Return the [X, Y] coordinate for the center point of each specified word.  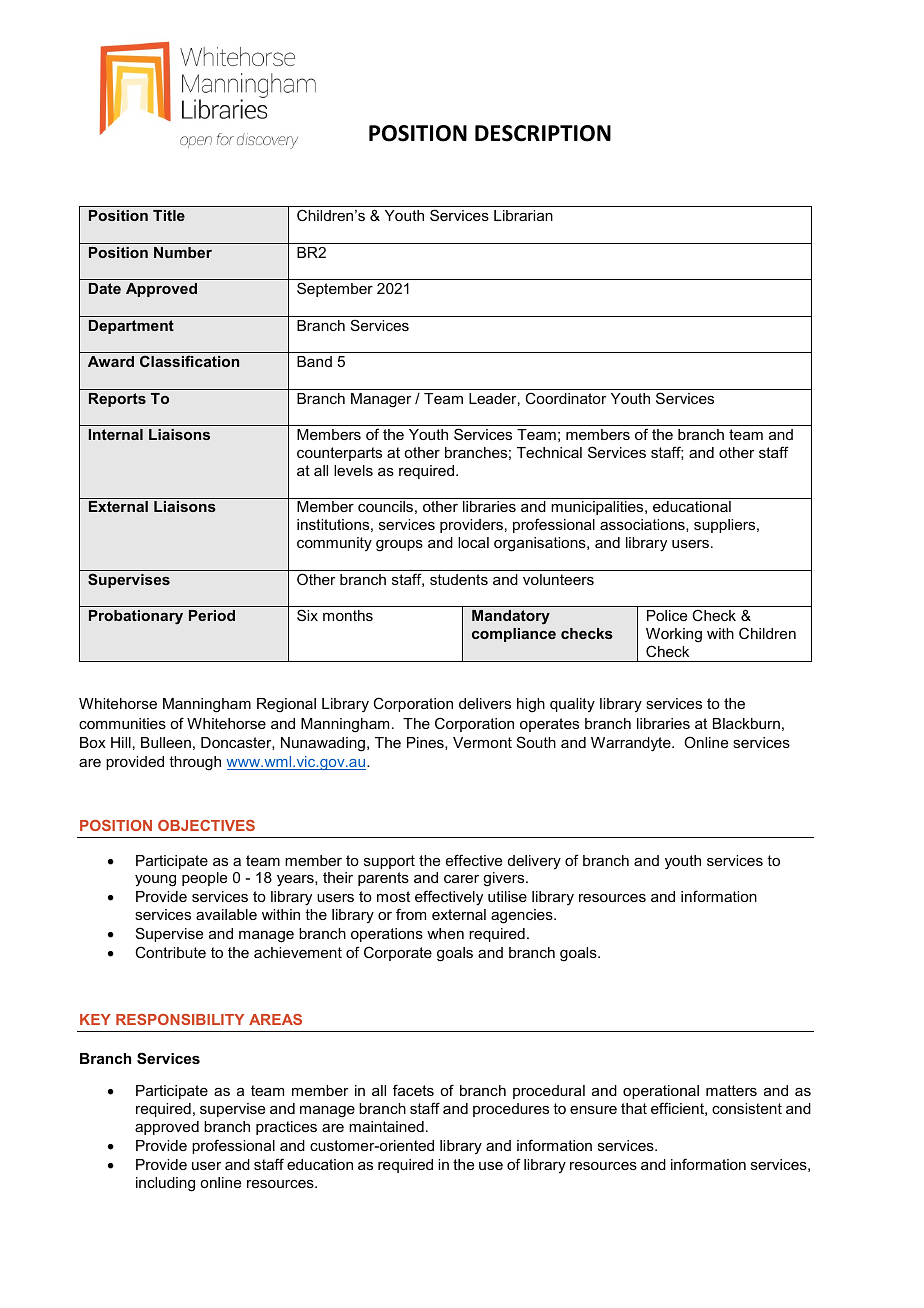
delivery [534, 862]
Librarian [523, 215]
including [165, 1184]
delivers [485, 703]
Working [674, 635]
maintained [386, 1126]
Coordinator [566, 398]
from [411, 914]
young [155, 881]
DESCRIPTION [543, 133]
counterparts [339, 454]
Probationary [136, 617]
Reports [117, 400]
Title [169, 215]
